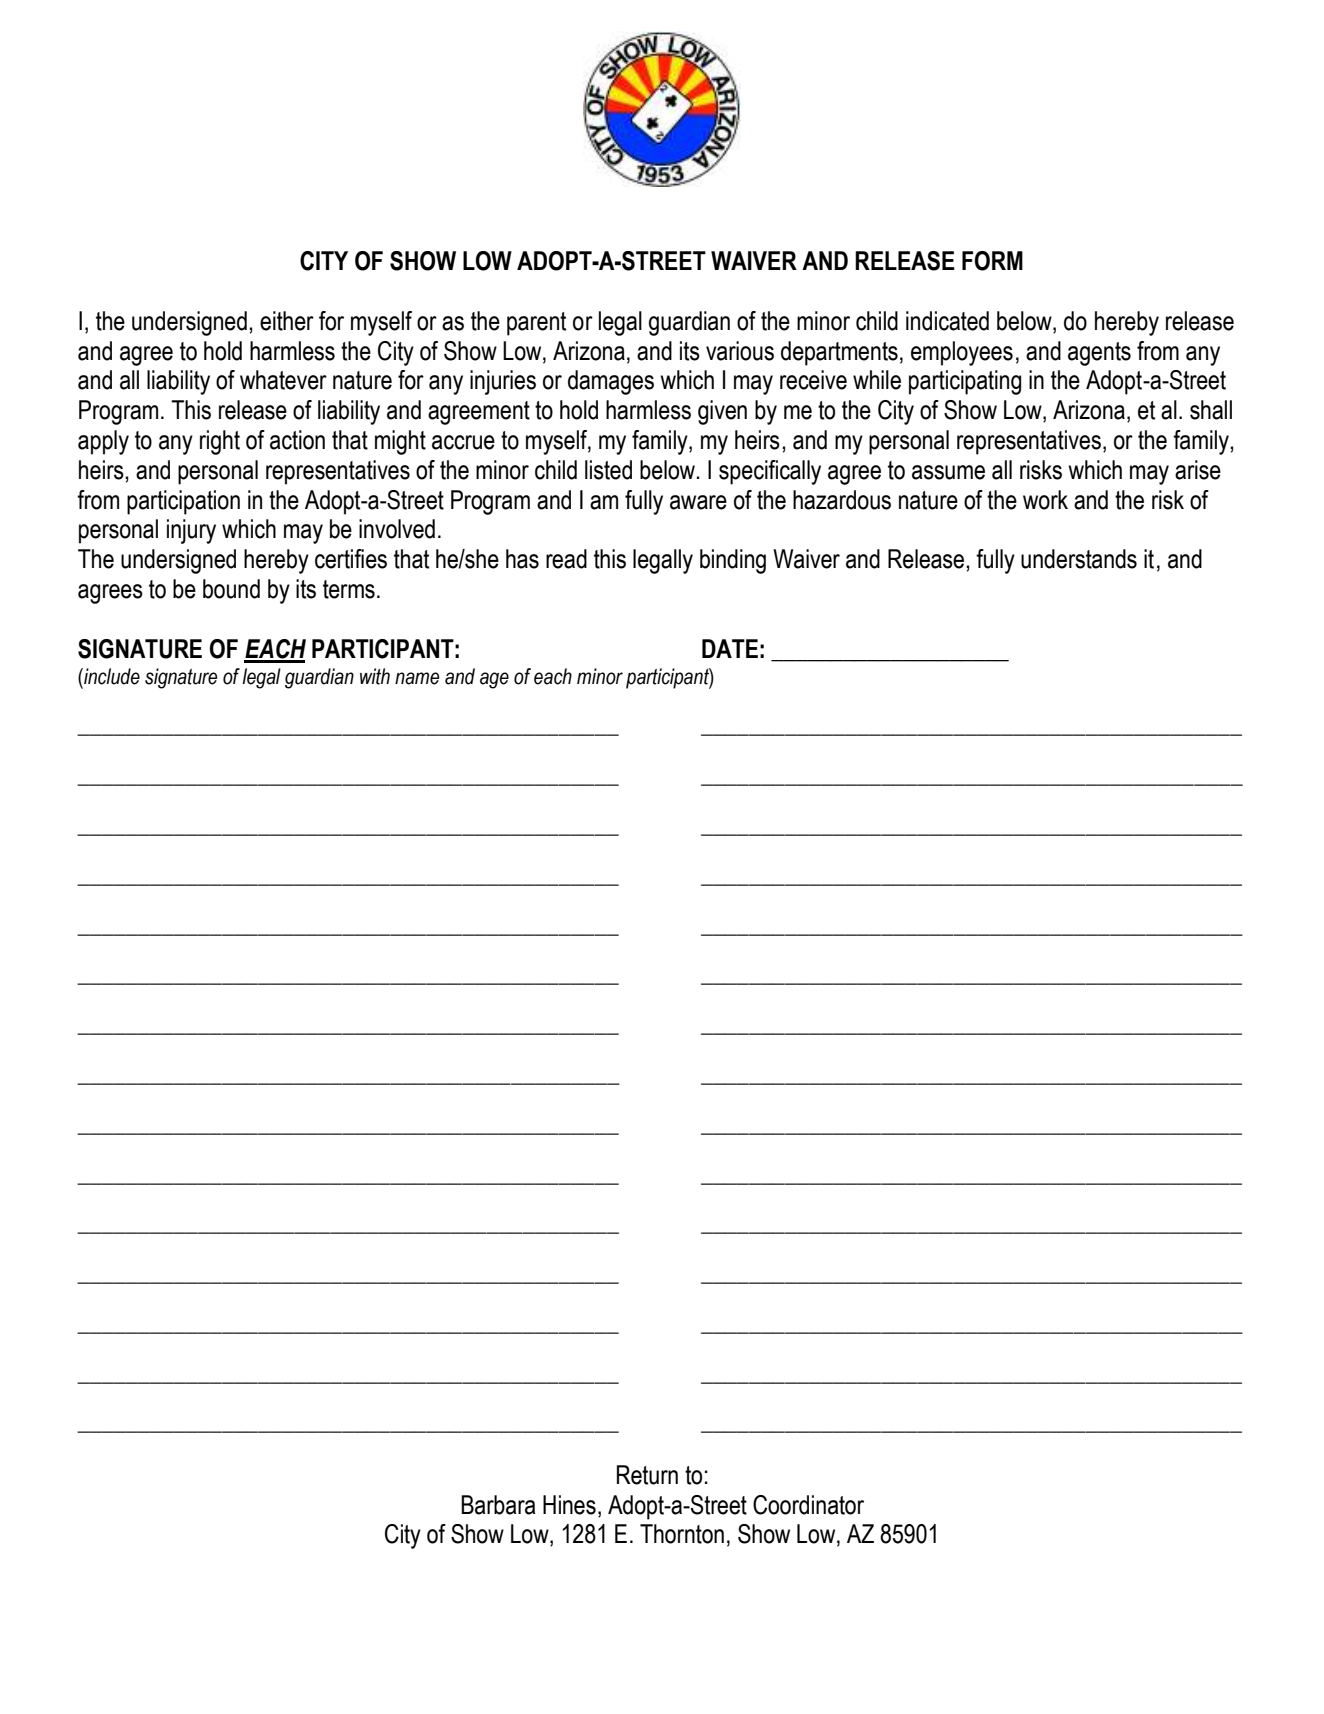 The height and width of the screenshot is (1714, 1324). Describe the element at coordinates (730, 648) in the screenshot. I see `DATE` at that location.
